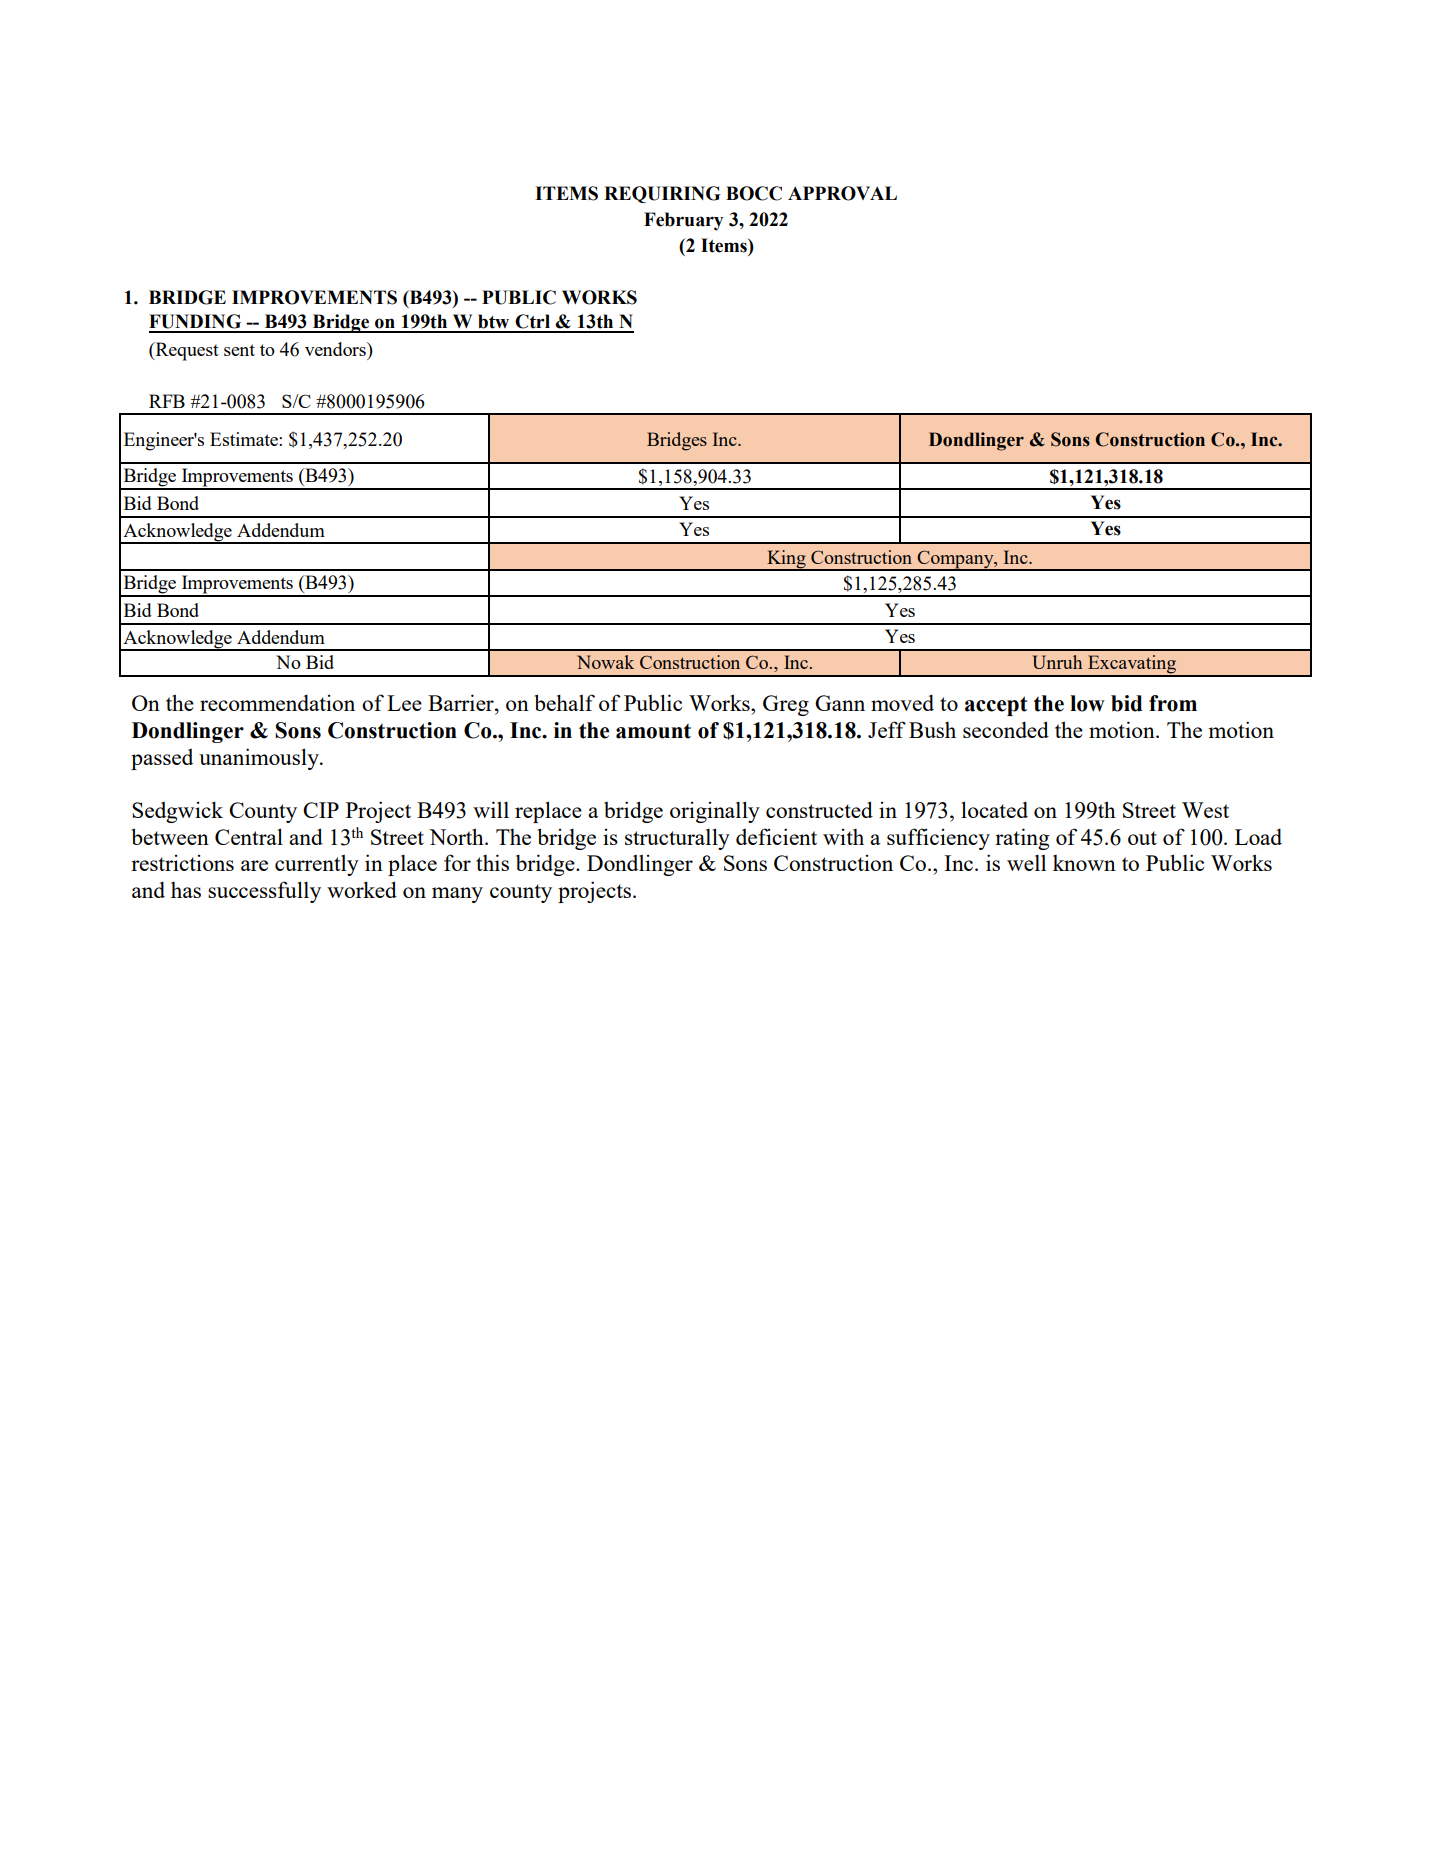 The height and width of the document is (1864, 1441). I want to click on currently, so click(317, 865).
